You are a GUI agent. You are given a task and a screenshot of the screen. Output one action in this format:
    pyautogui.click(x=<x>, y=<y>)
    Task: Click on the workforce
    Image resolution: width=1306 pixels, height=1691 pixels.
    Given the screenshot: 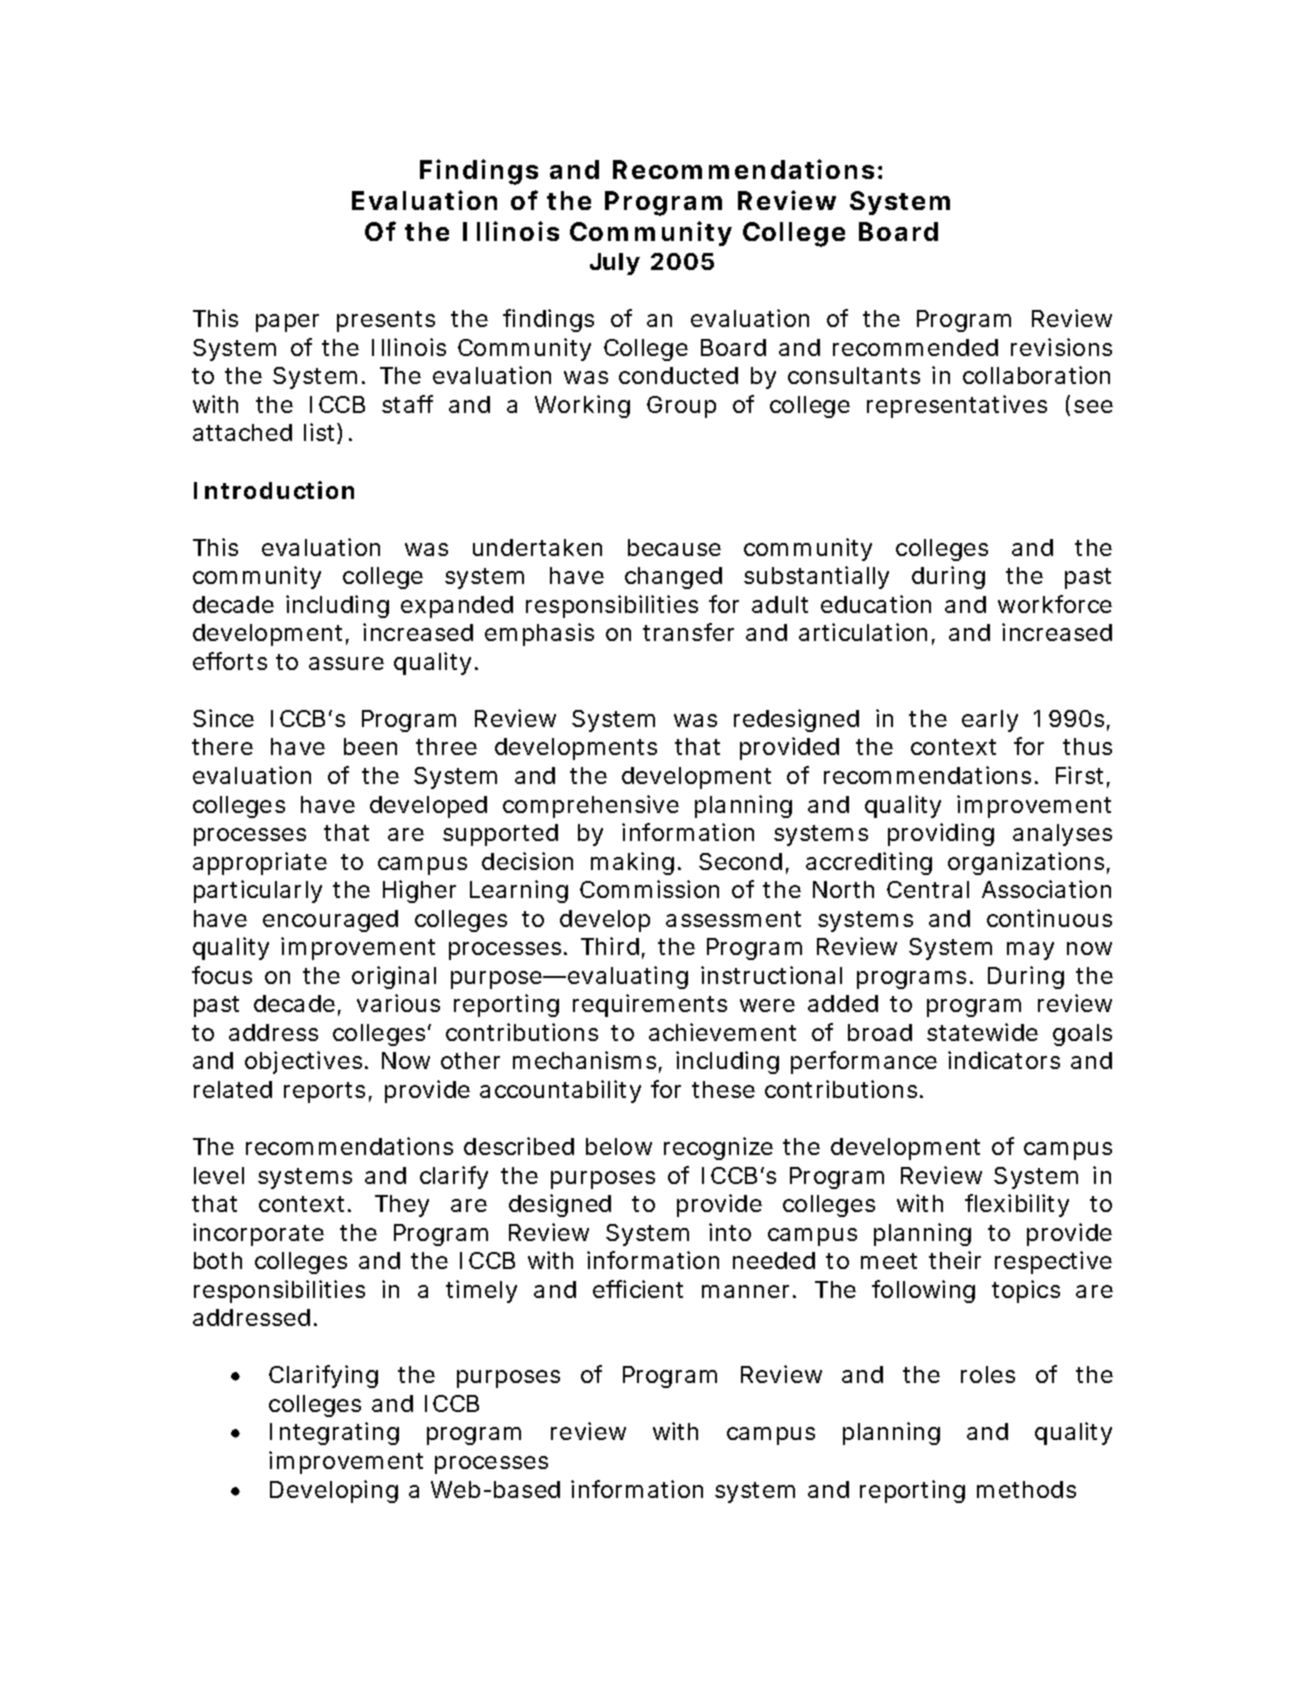 What is the action you would take?
    pyautogui.click(x=1055, y=604)
